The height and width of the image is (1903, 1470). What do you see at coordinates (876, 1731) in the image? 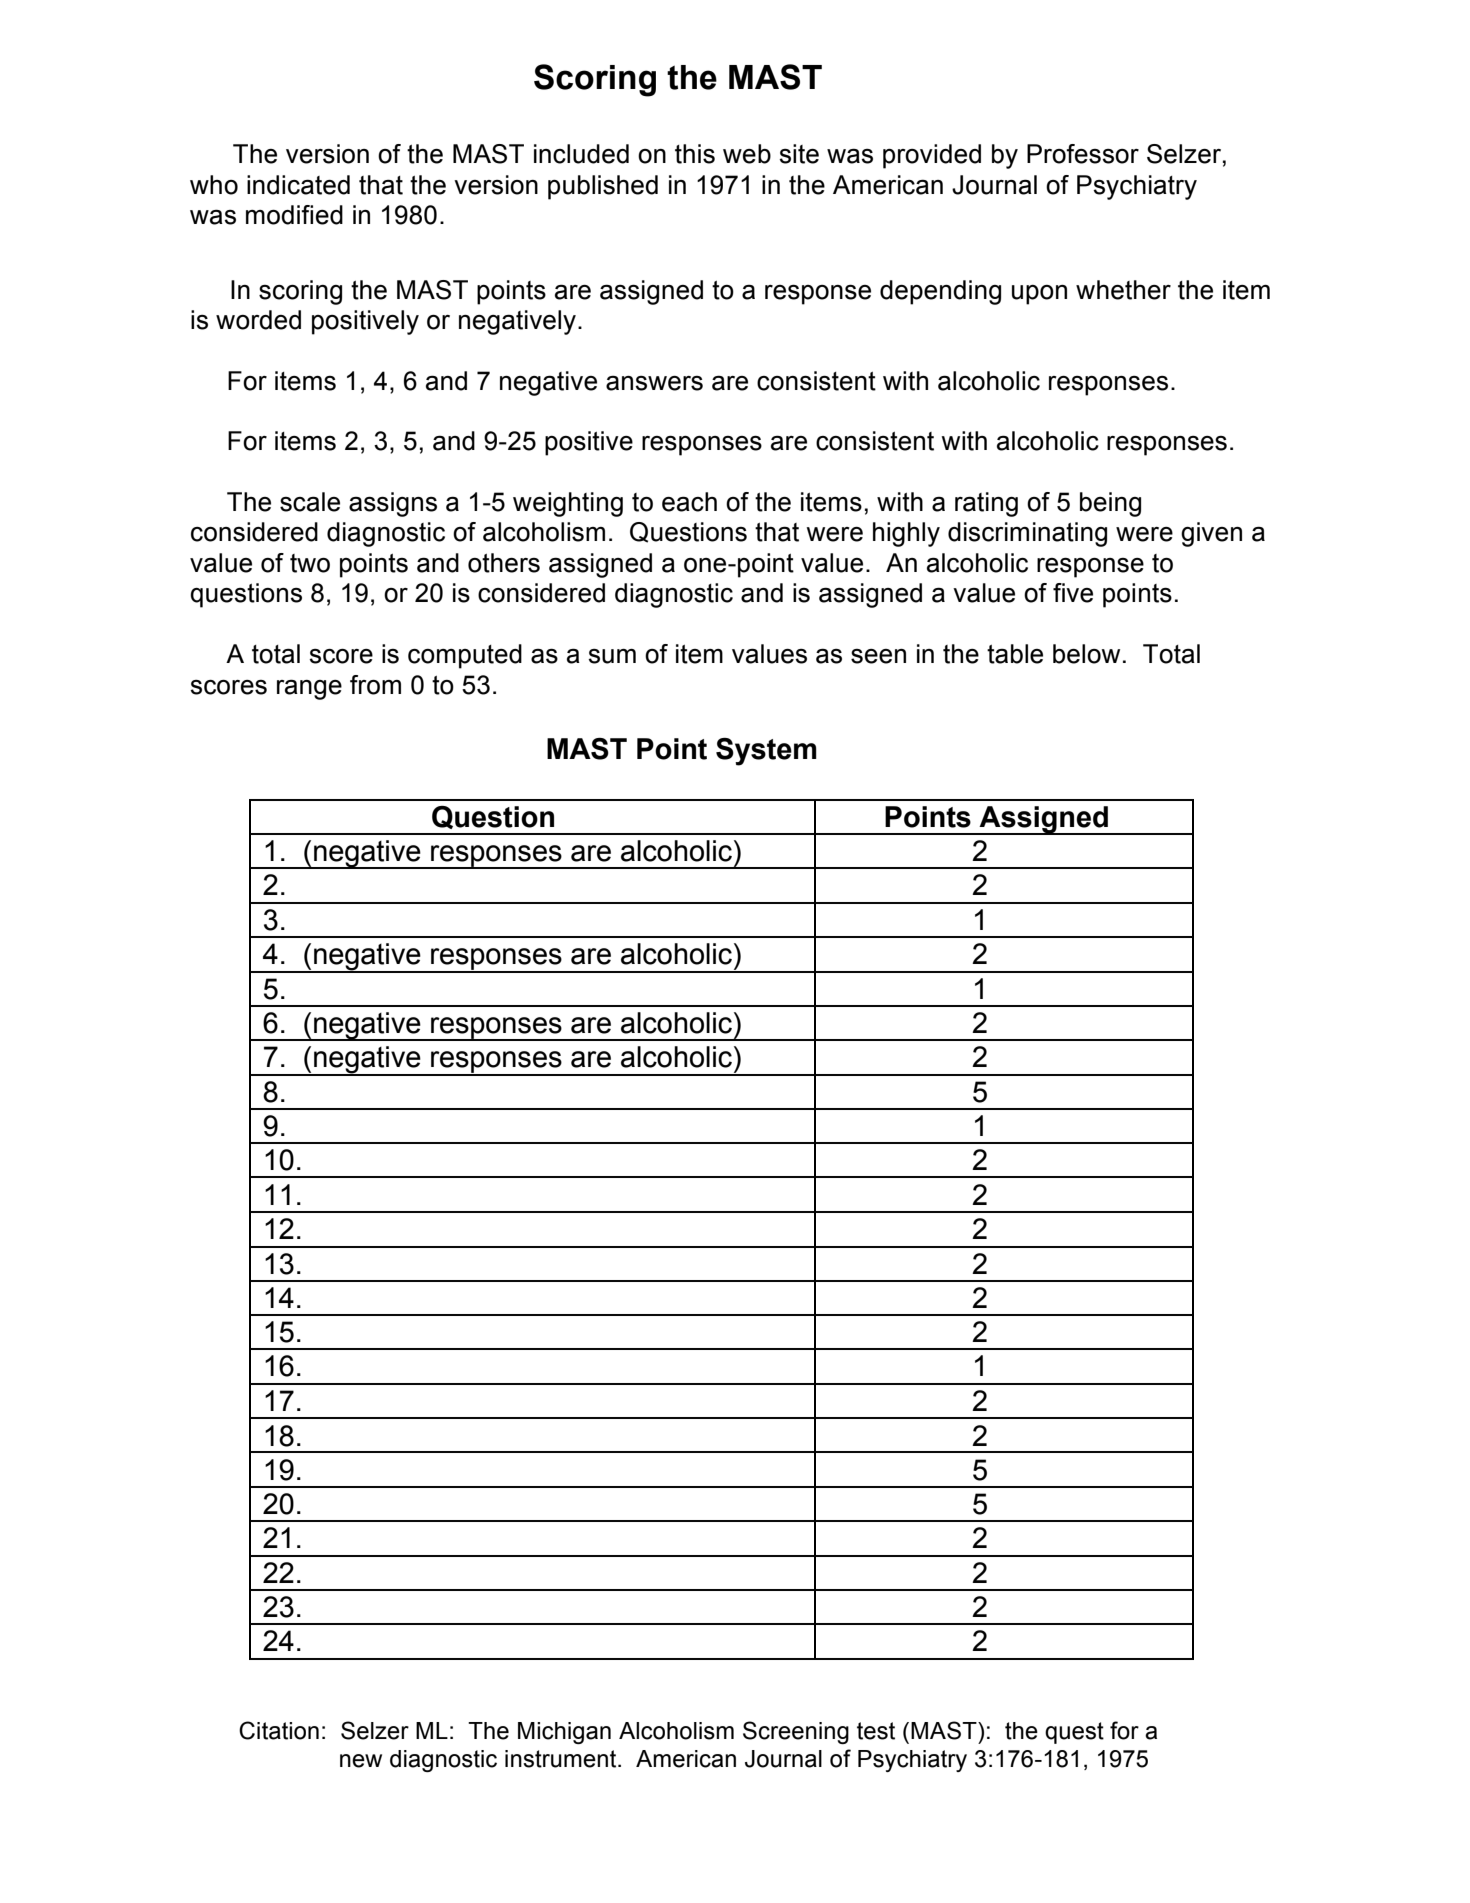
I see `test` at bounding box center [876, 1731].
